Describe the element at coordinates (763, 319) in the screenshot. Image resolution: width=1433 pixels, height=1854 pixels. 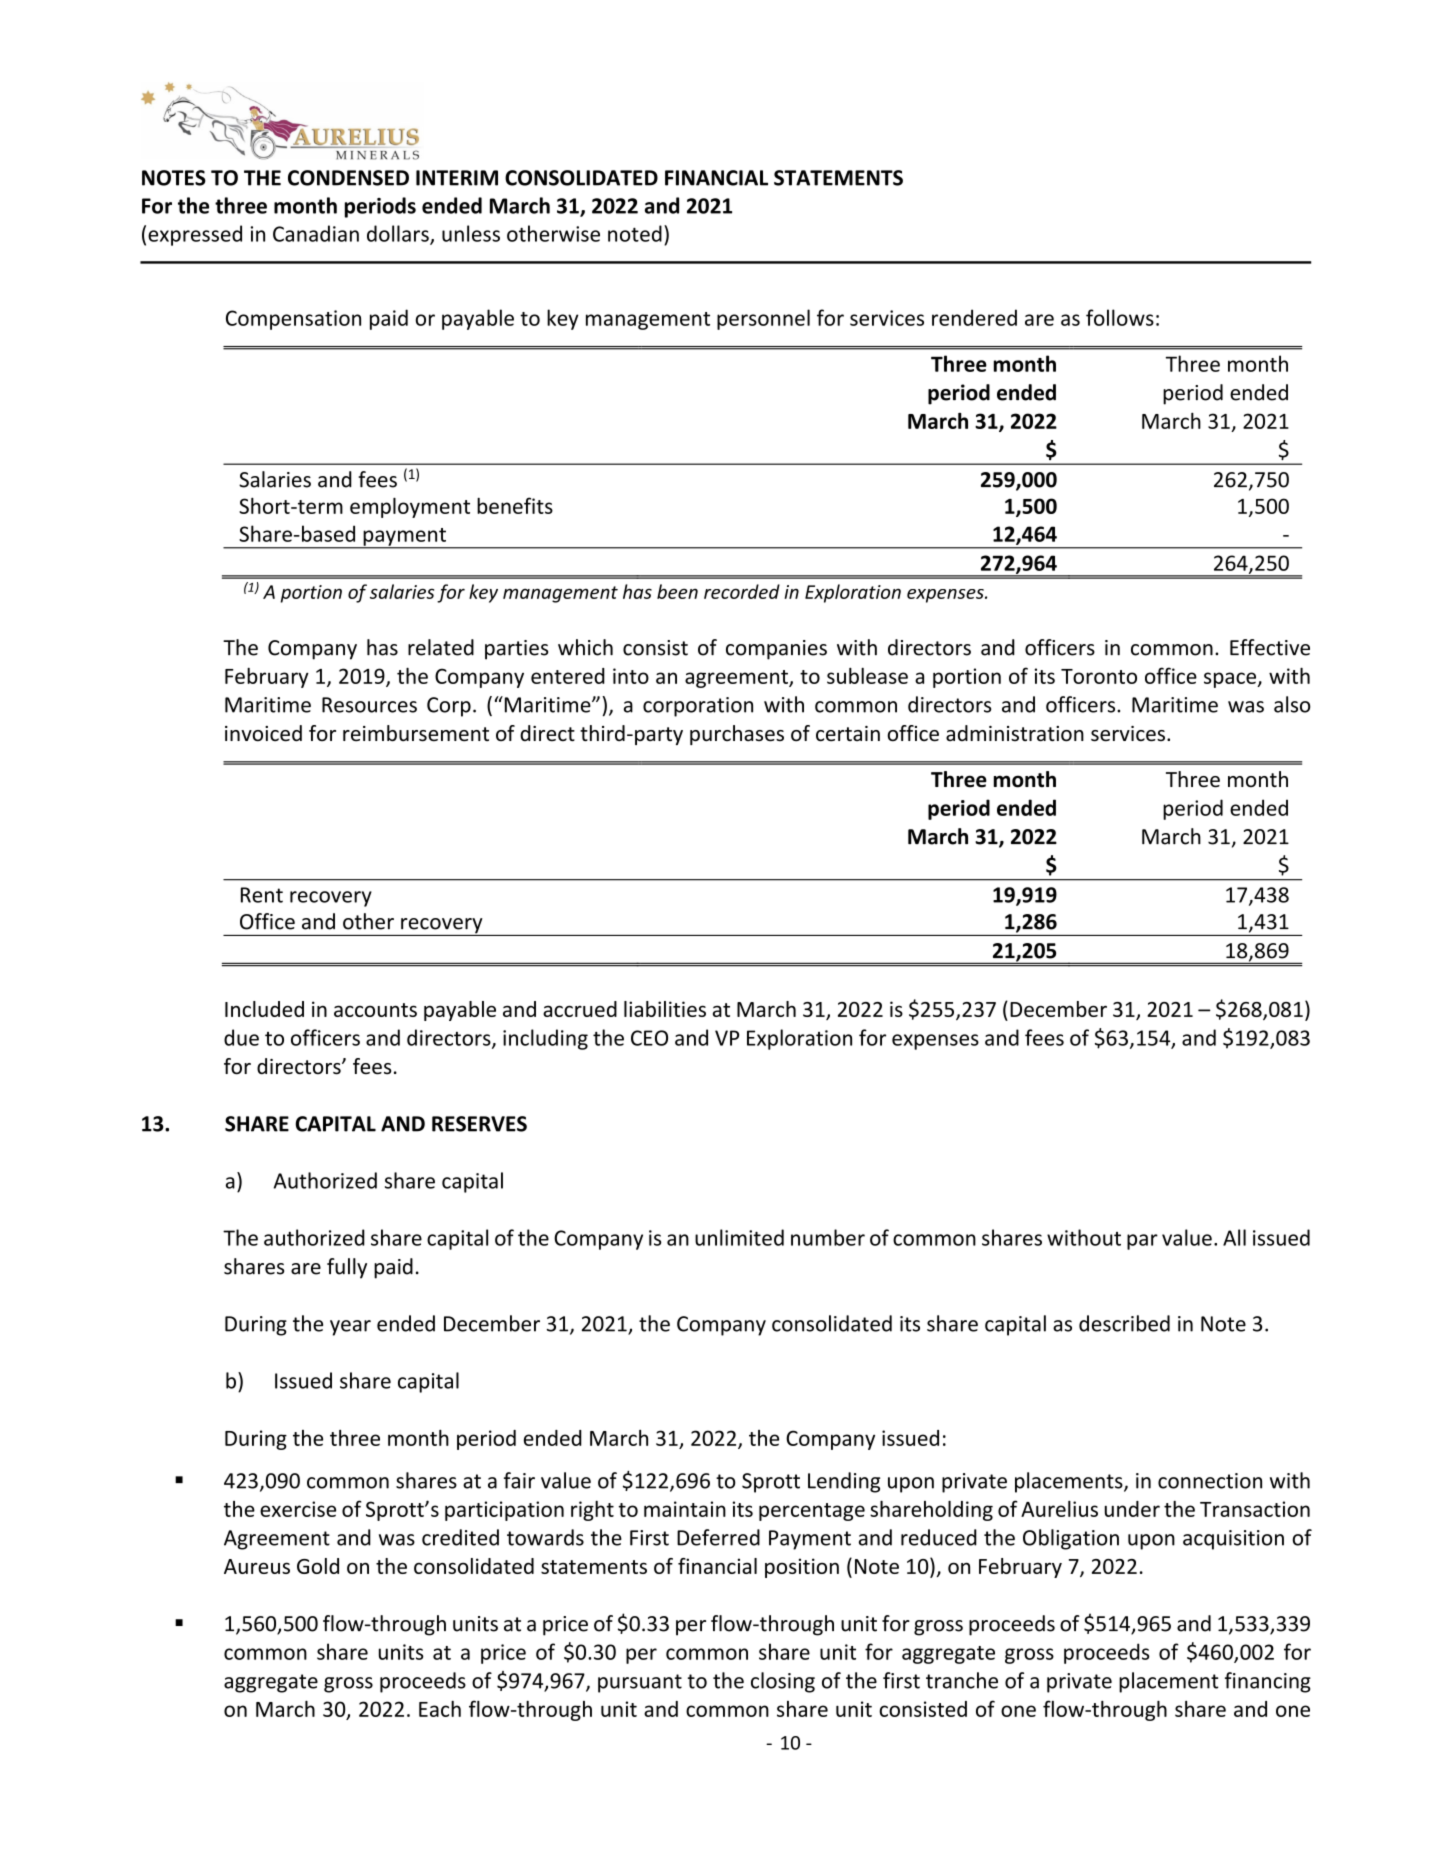
I see `personnel` at that location.
